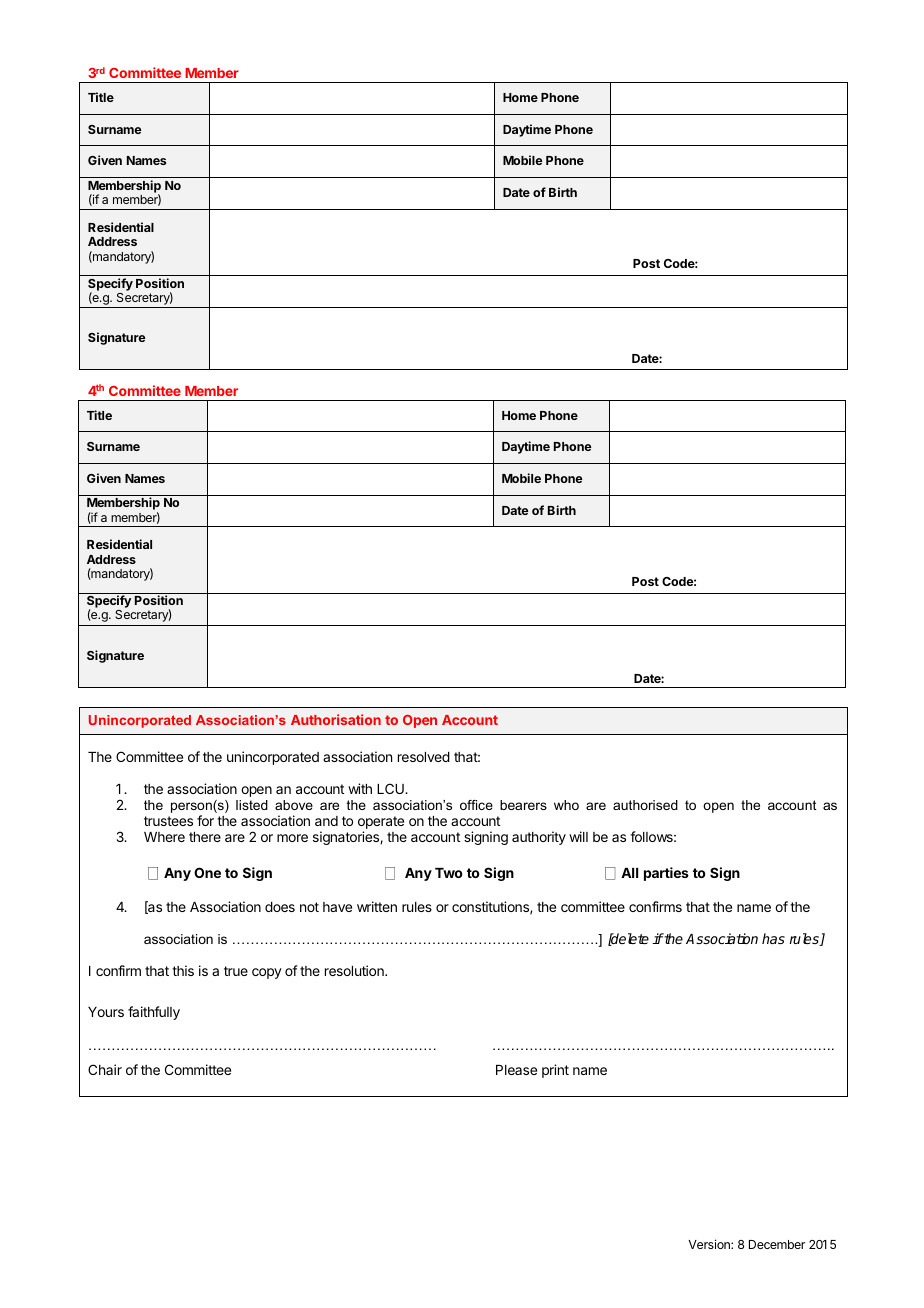 The width and height of the document is (924, 1308). I want to click on resolution, so click(355, 970).
